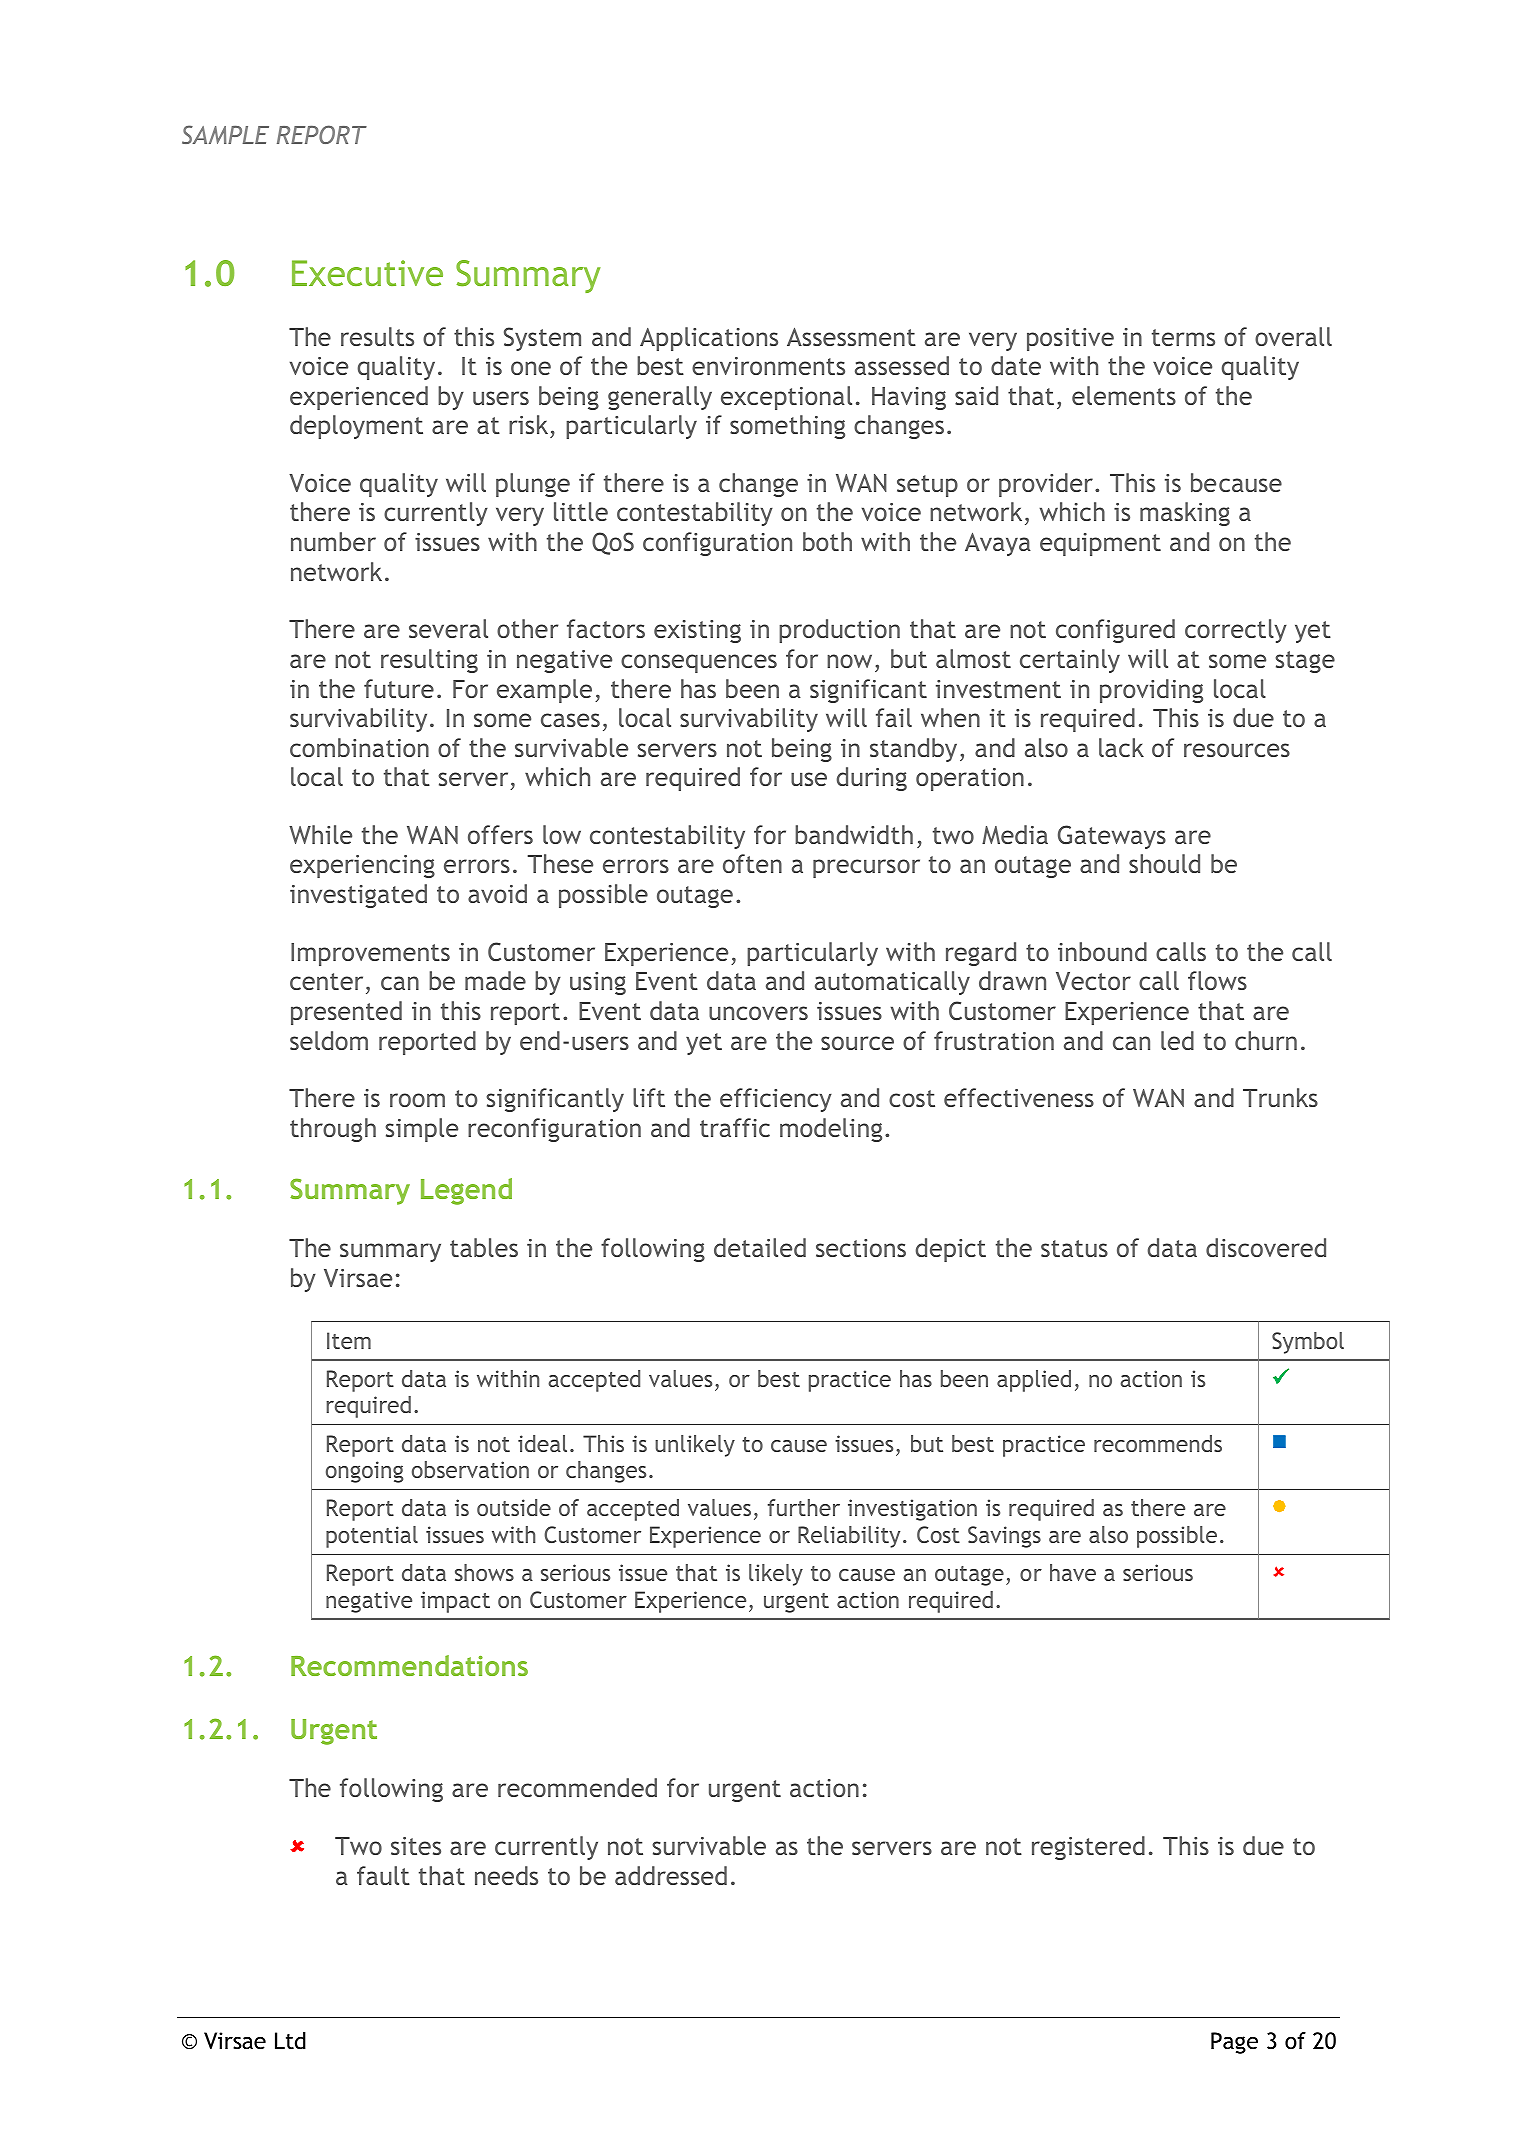  What do you see at coordinates (1121, 747) in the screenshot?
I see `lack` at bounding box center [1121, 747].
